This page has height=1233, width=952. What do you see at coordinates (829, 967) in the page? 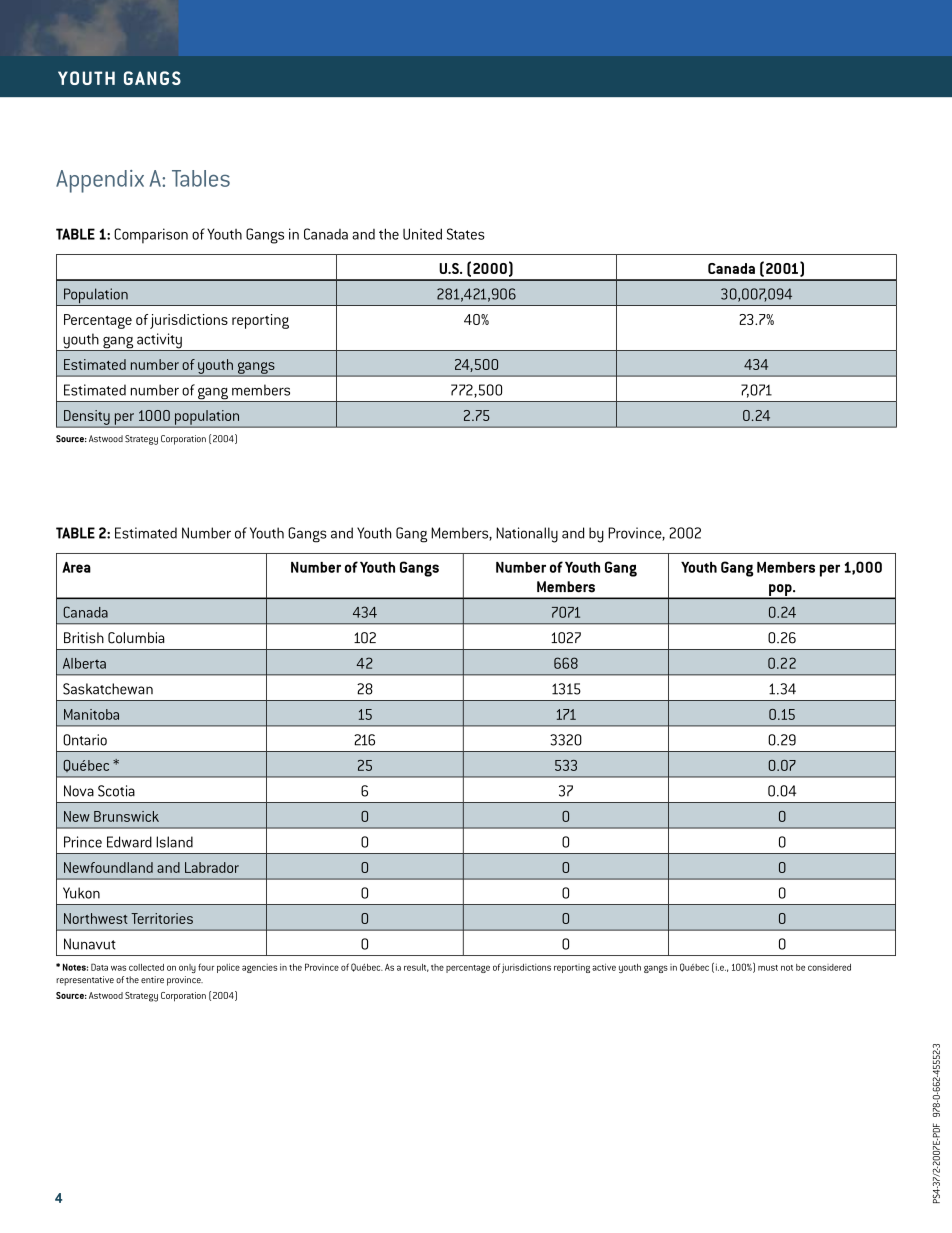
I see `considered` at bounding box center [829, 967].
